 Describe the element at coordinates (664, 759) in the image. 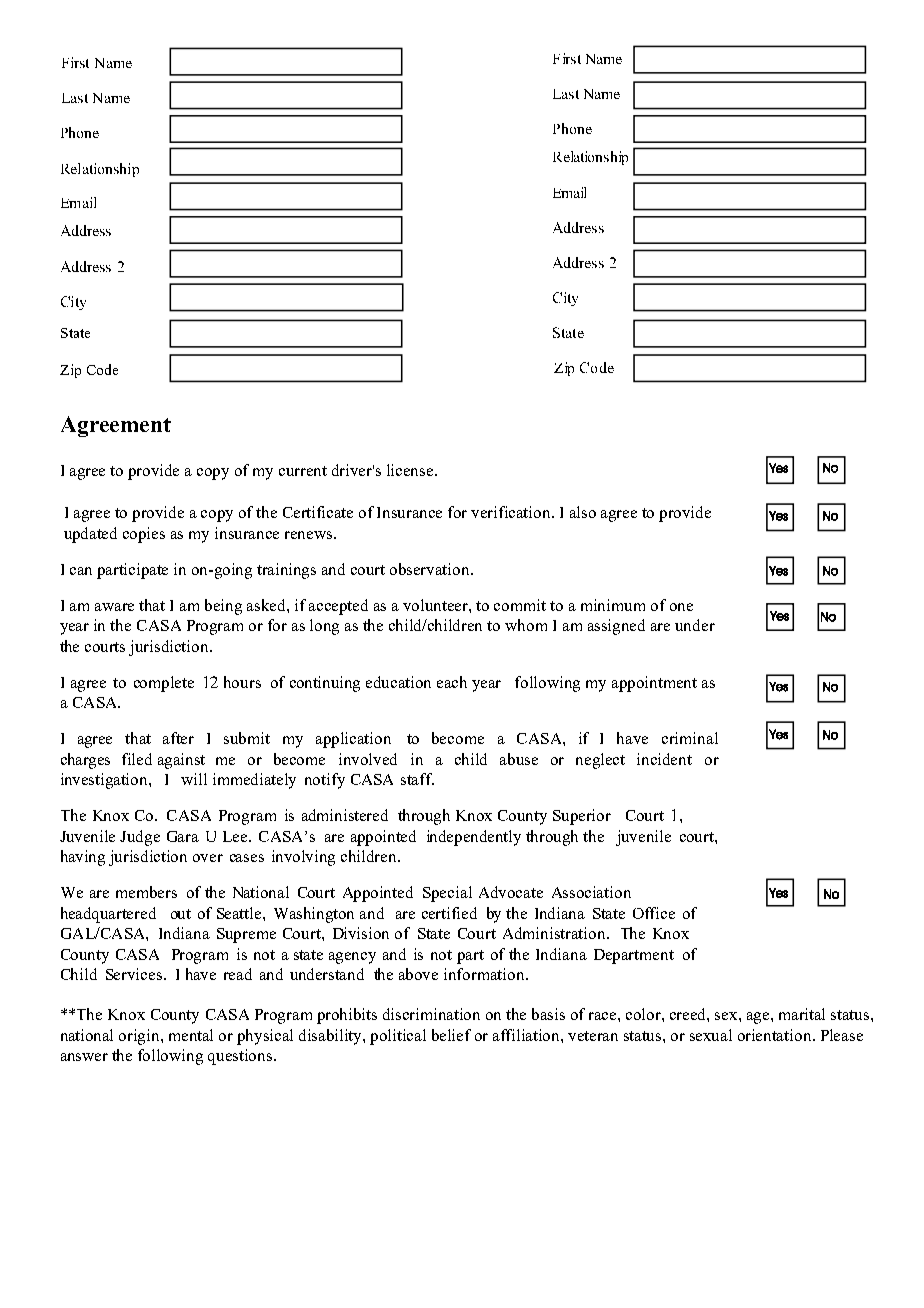

I see `incident` at that location.
